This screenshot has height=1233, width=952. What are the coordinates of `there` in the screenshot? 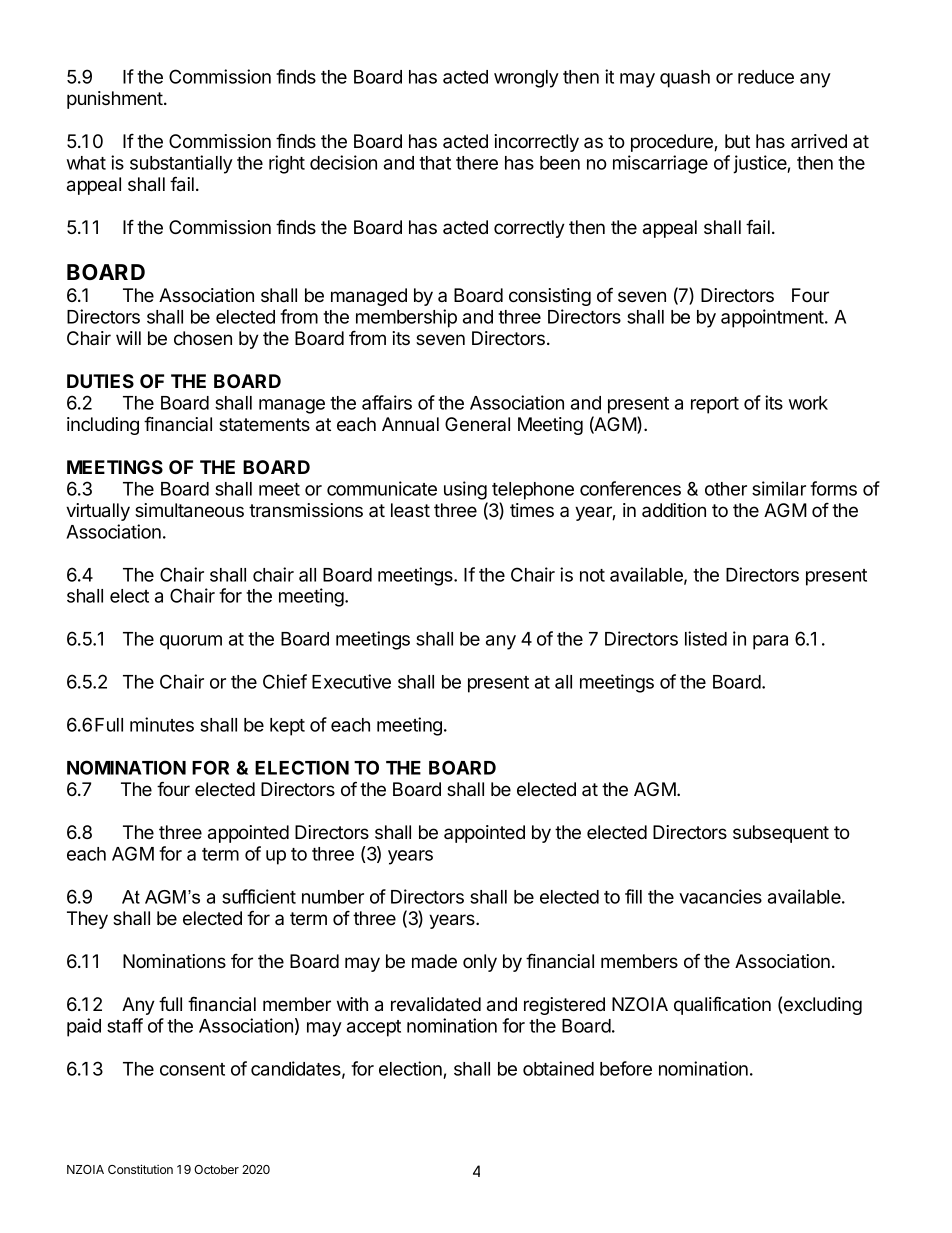 It's located at (477, 163).
